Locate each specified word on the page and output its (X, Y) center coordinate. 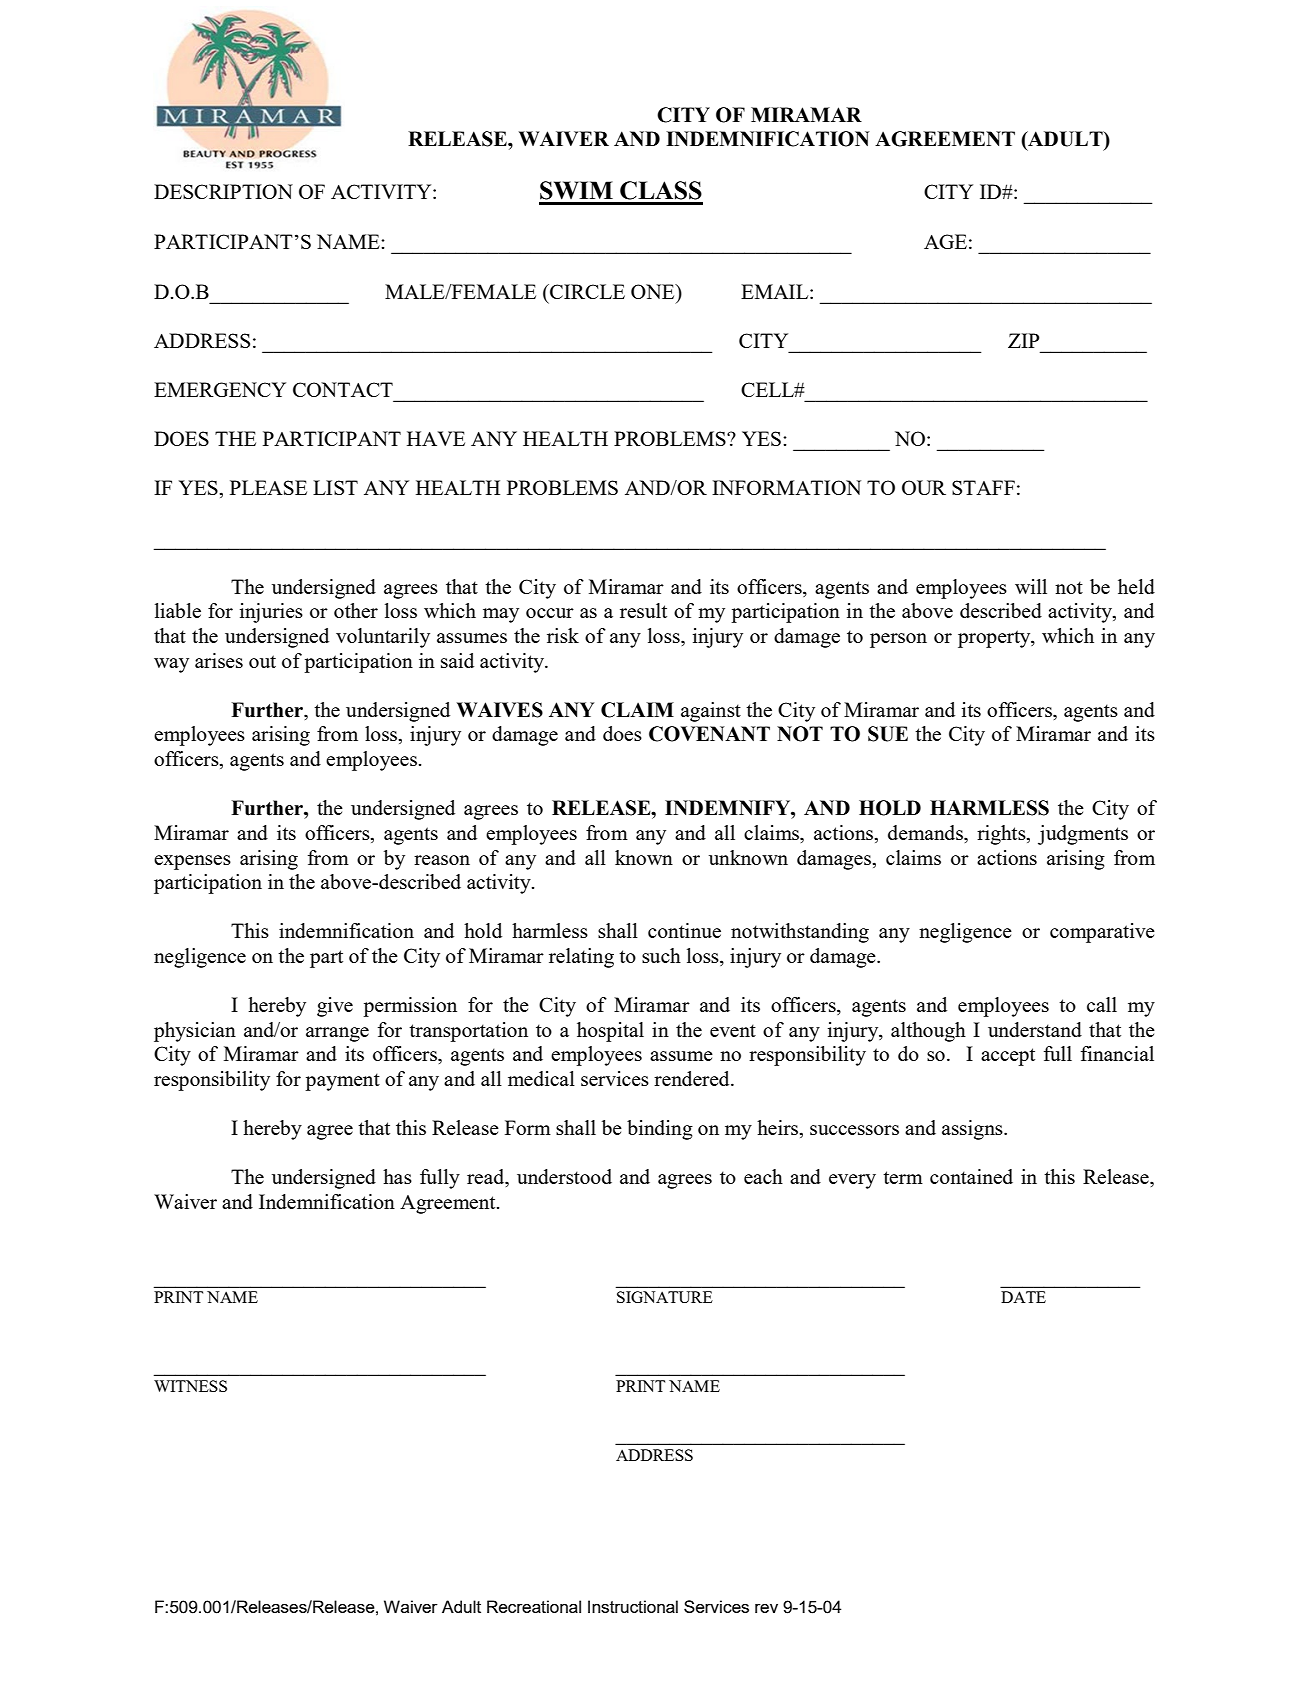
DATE (1023, 1297)
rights (1002, 835)
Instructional (633, 1606)
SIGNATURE (665, 1297)
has (397, 1176)
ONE (654, 291)
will (1031, 586)
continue (684, 930)
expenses (192, 862)
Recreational (534, 1606)
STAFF (983, 487)
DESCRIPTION (223, 191)
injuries (271, 613)
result (643, 610)
